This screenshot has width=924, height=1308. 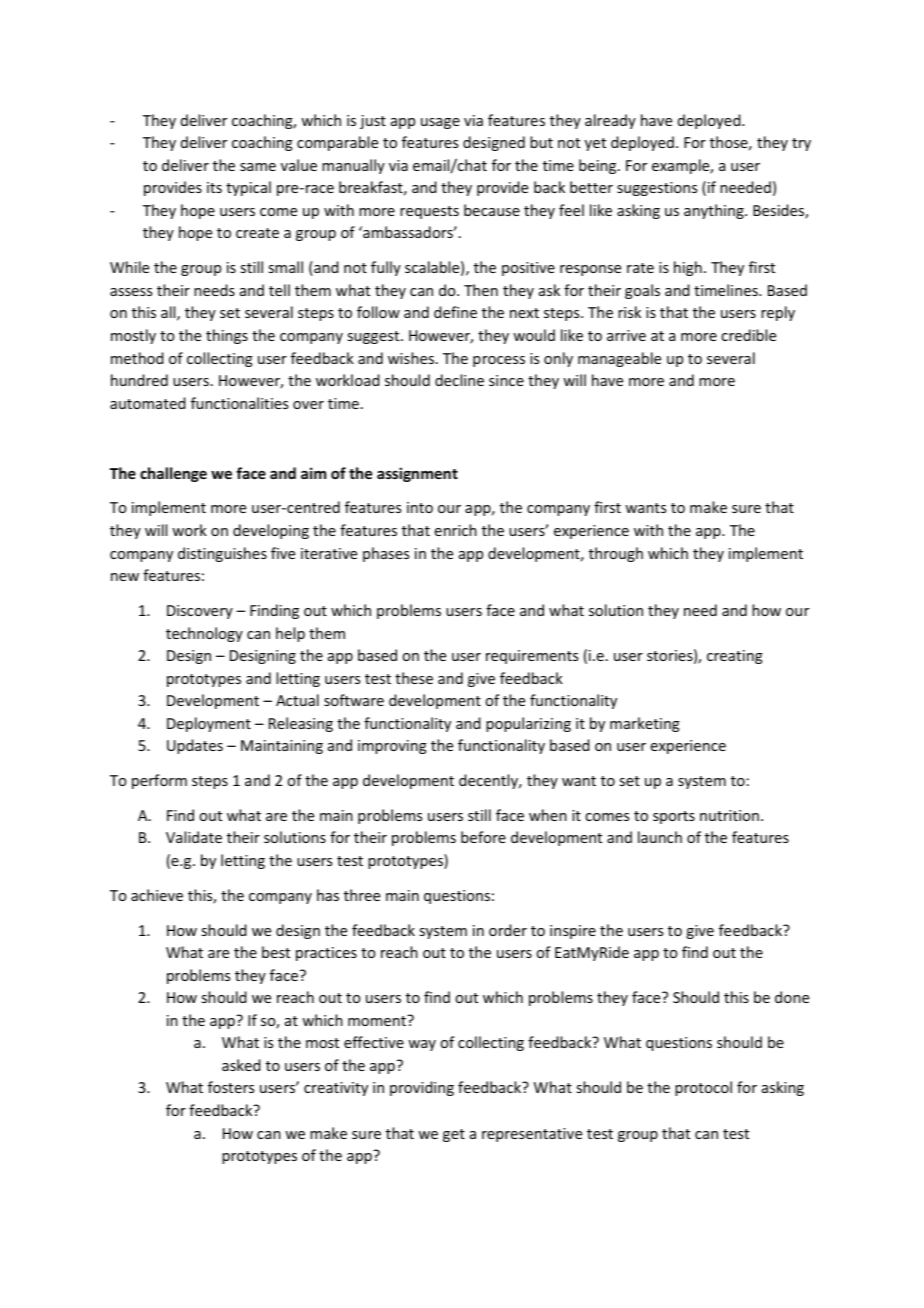 I want to click on usage, so click(x=440, y=123).
